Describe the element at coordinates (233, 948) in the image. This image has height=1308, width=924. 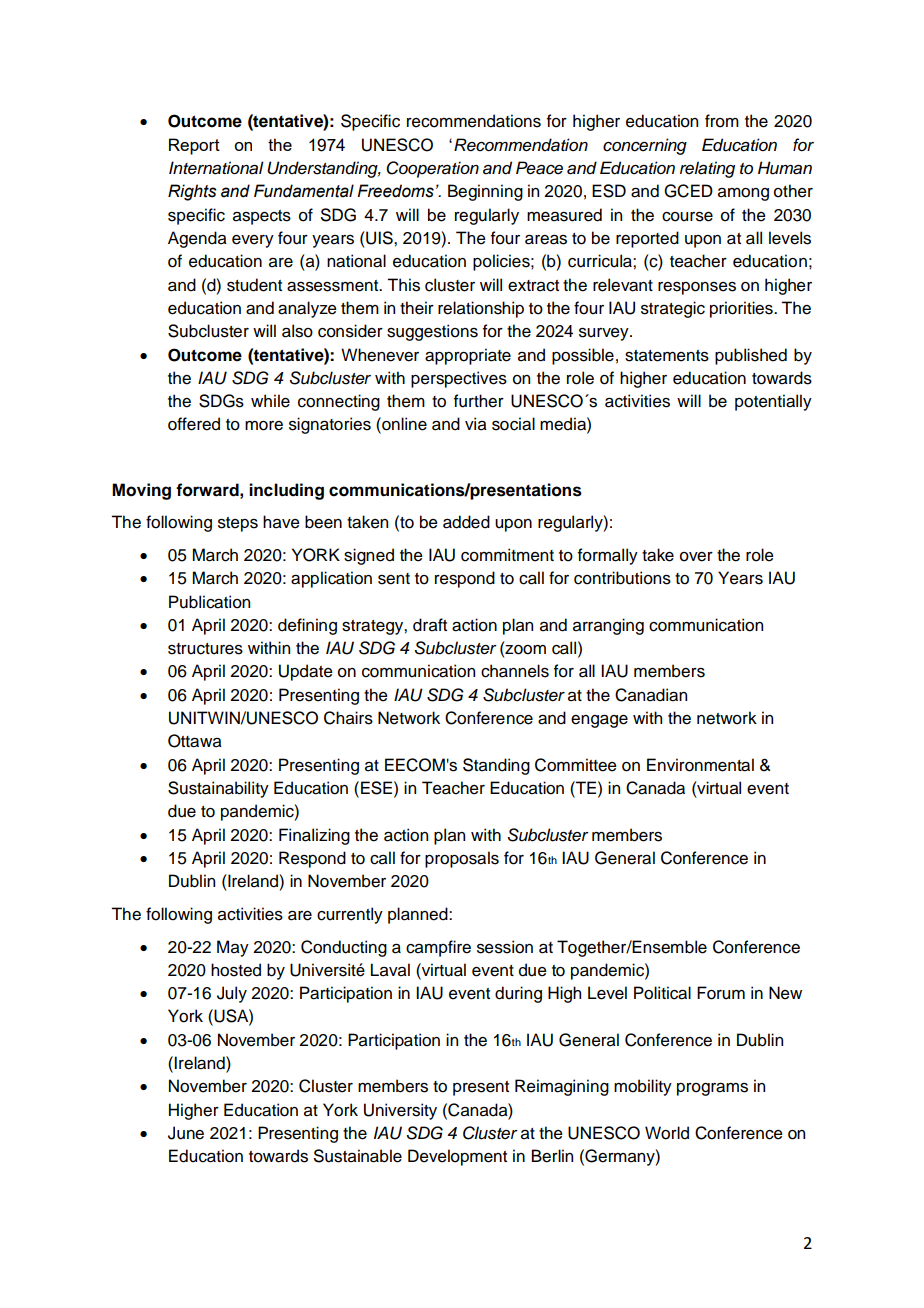
I see `May` at that location.
